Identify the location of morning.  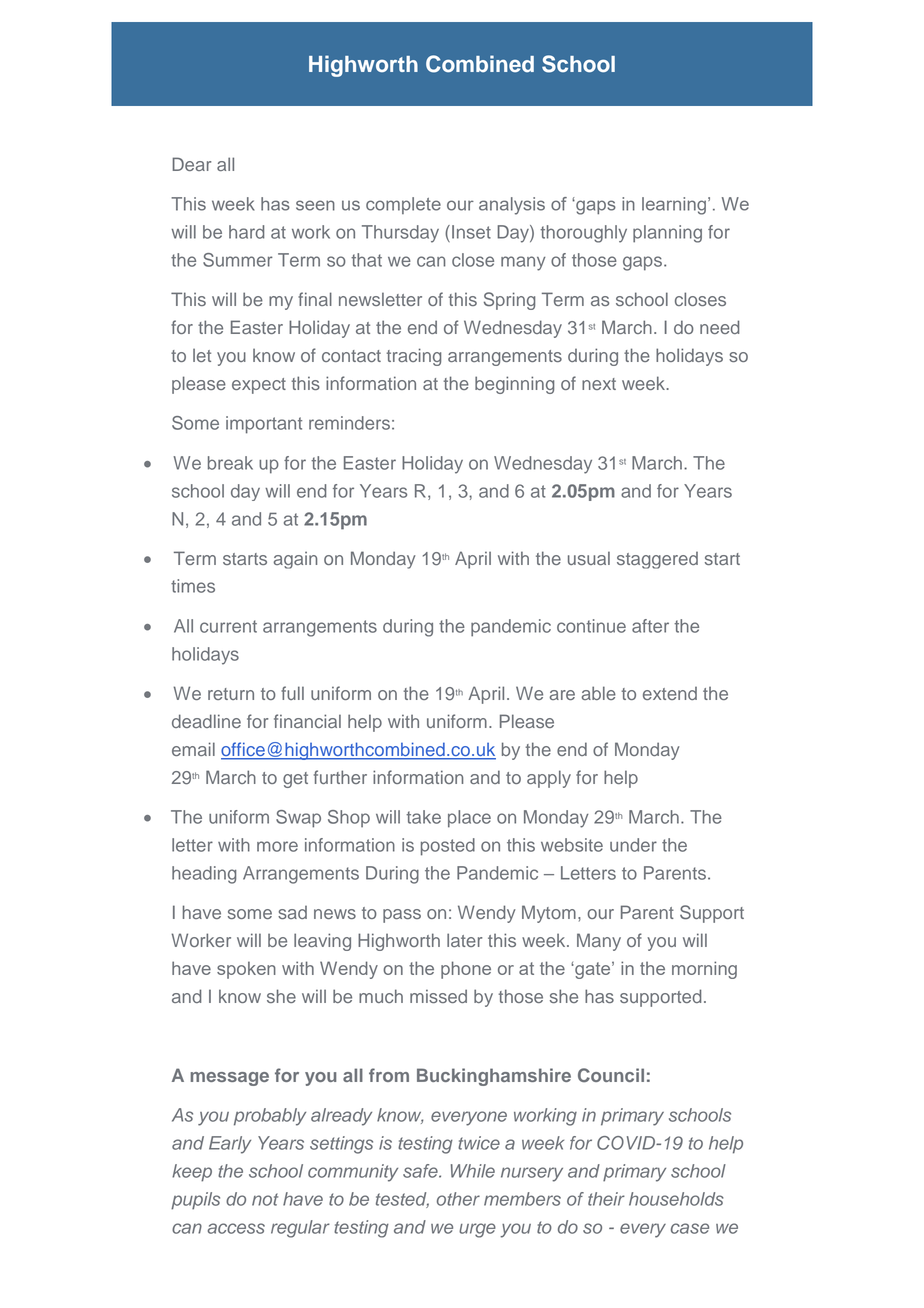
(704, 970).
